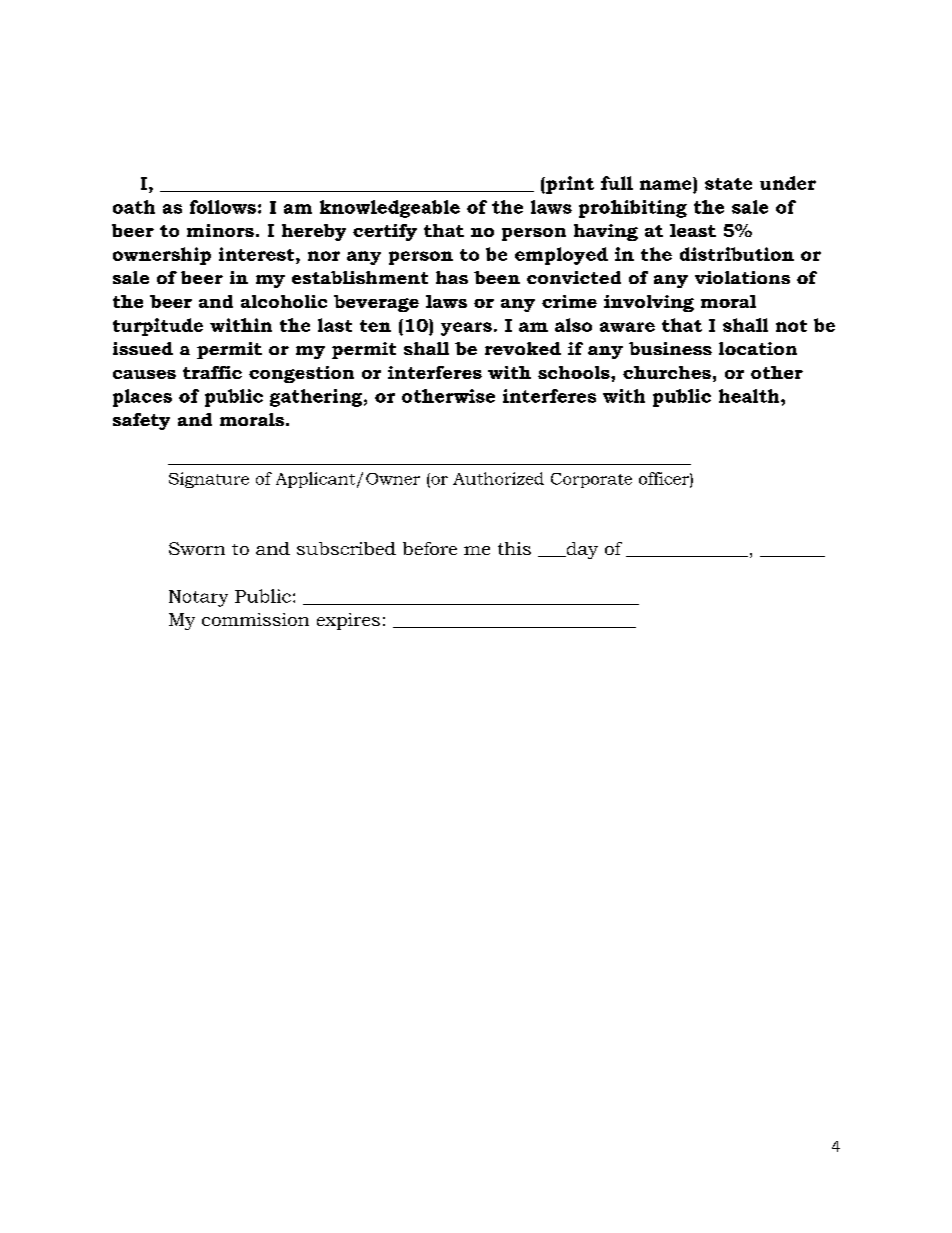 Image resolution: width=952 pixels, height=1233 pixels. What do you see at coordinates (142, 398) in the screenshot?
I see `places` at bounding box center [142, 398].
